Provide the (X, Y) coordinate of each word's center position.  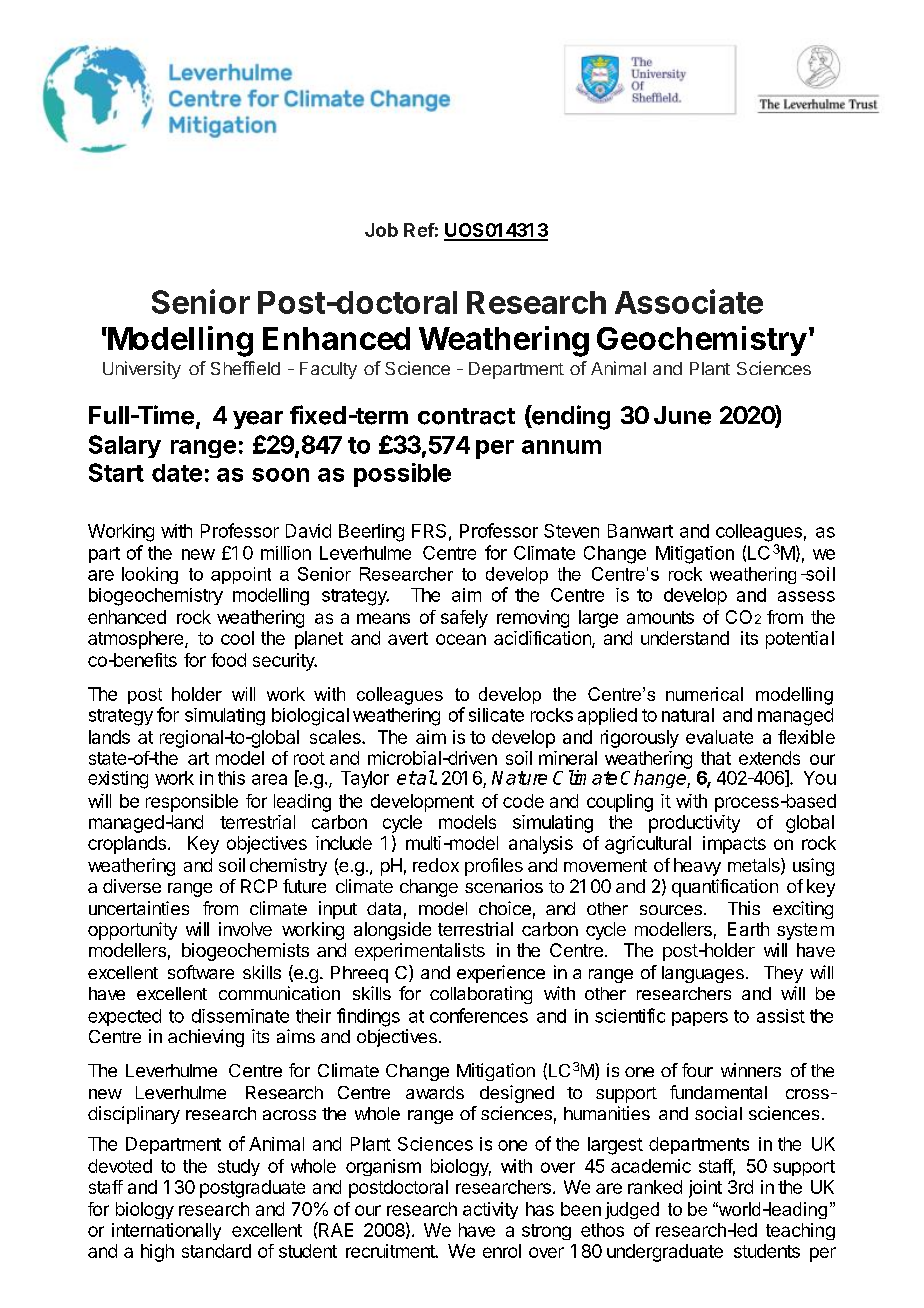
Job (381, 230)
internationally (166, 1231)
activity (490, 1210)
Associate (689, 301)
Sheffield (245, 368)
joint (705, 1189)
